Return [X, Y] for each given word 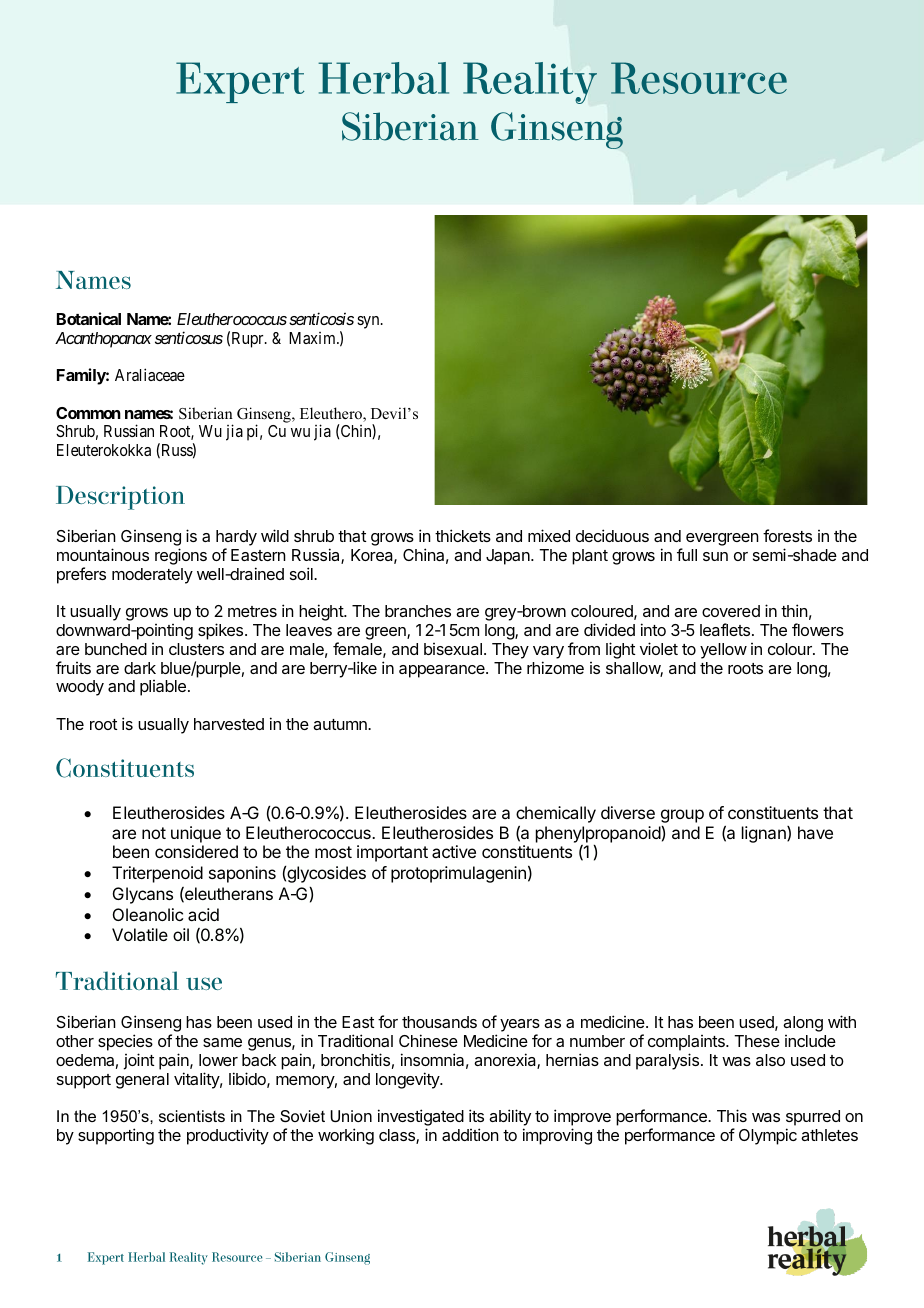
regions [181, 556]
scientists [192, 1116]
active [454, 851]
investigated [421, 1119]
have [815, 832]
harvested [229, 724]
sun [715, 556]
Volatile [140, 934]
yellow [723, 651]
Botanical [89, 318]
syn [369, 322]
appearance [443, 671]
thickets [463, 535]
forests [787, 535]
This [732, 1115]
